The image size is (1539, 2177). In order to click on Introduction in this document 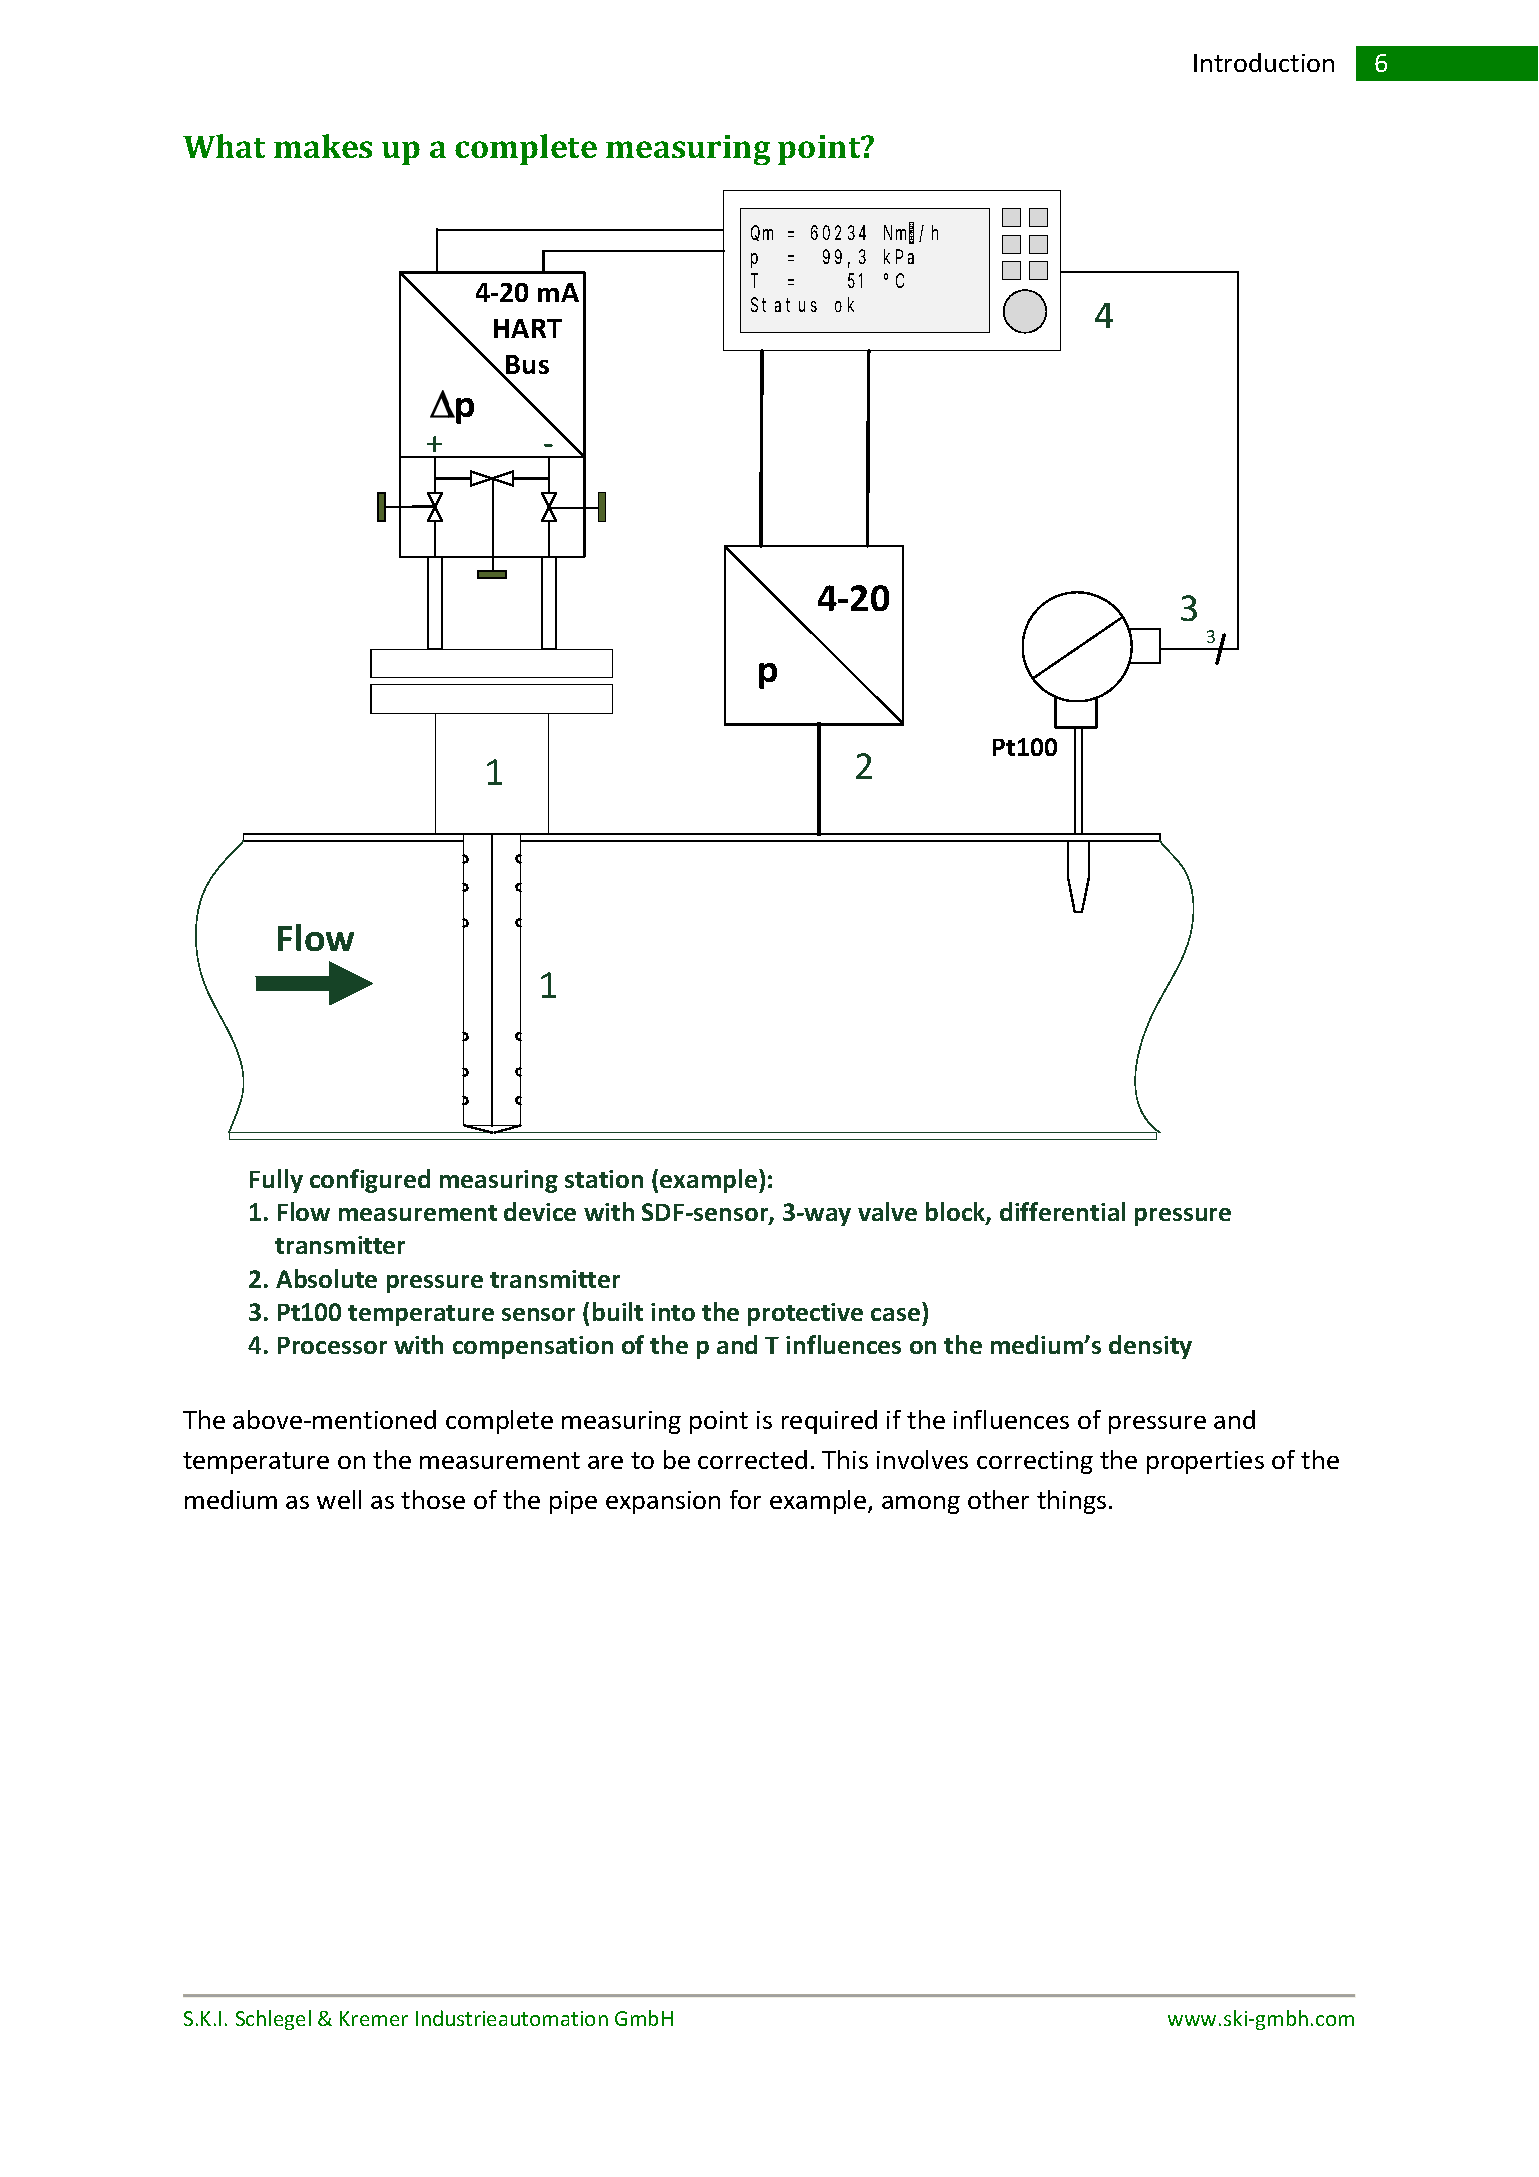, I will do `click(1264, 62)`.
